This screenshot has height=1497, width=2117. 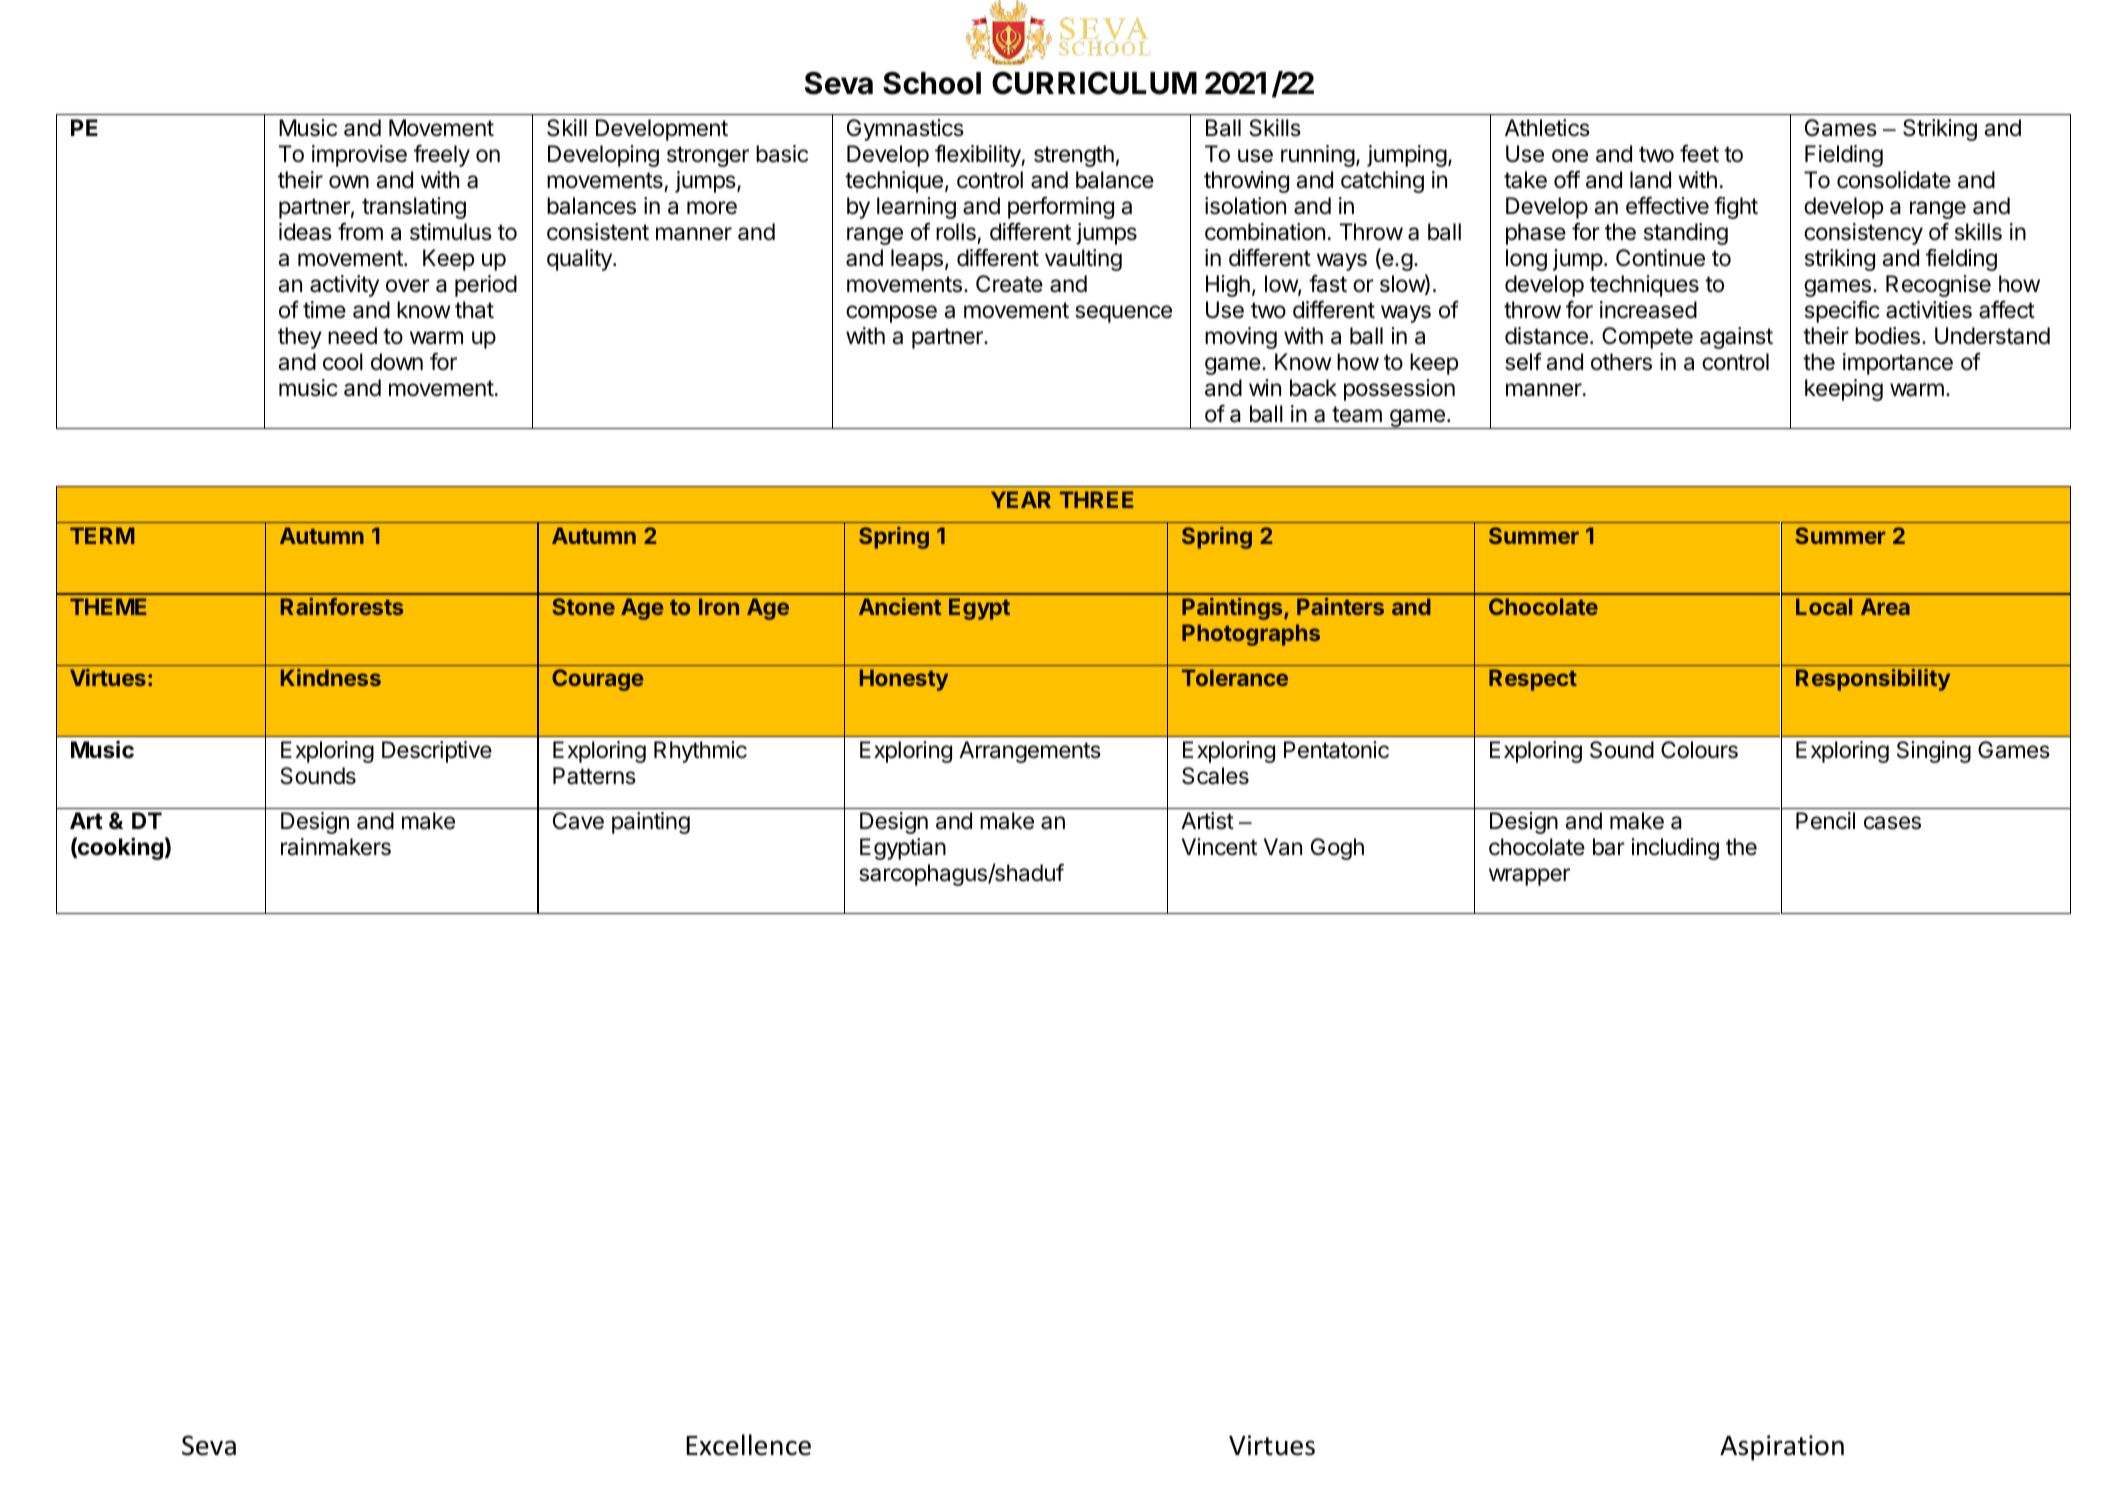 What do you see at coordinates (1699, 750) in the screenshot?
I see `Colours` at bounding box center [1699, 750].
